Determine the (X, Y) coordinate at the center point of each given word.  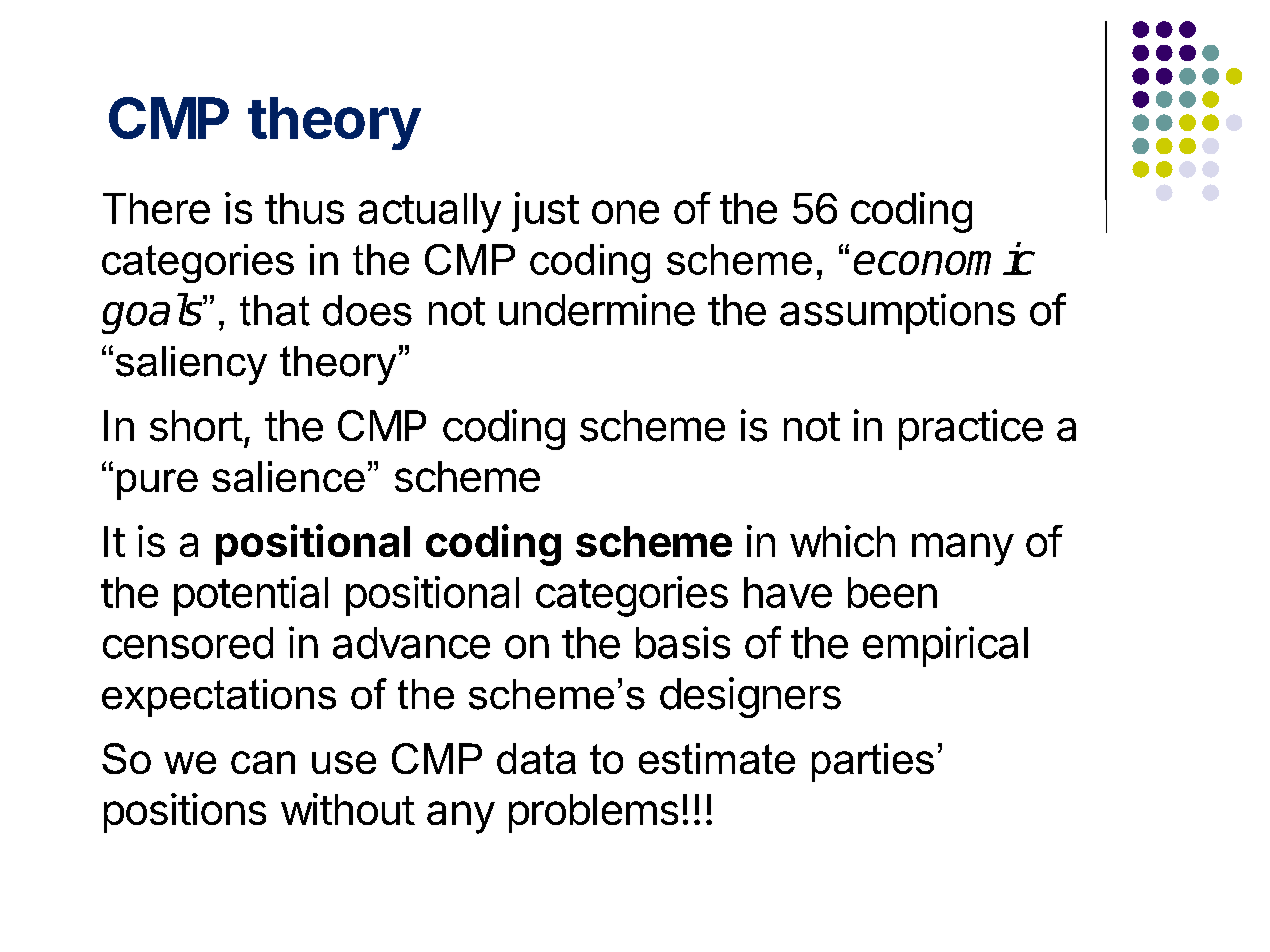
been (892, 592)
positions (185, 813)
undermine (597, 309)
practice (971, 429)
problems (593, 813)
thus (304, 208)
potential (251, 596)
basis (683, 642)
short (196, 426)
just (545, 212)
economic (944, 258)
